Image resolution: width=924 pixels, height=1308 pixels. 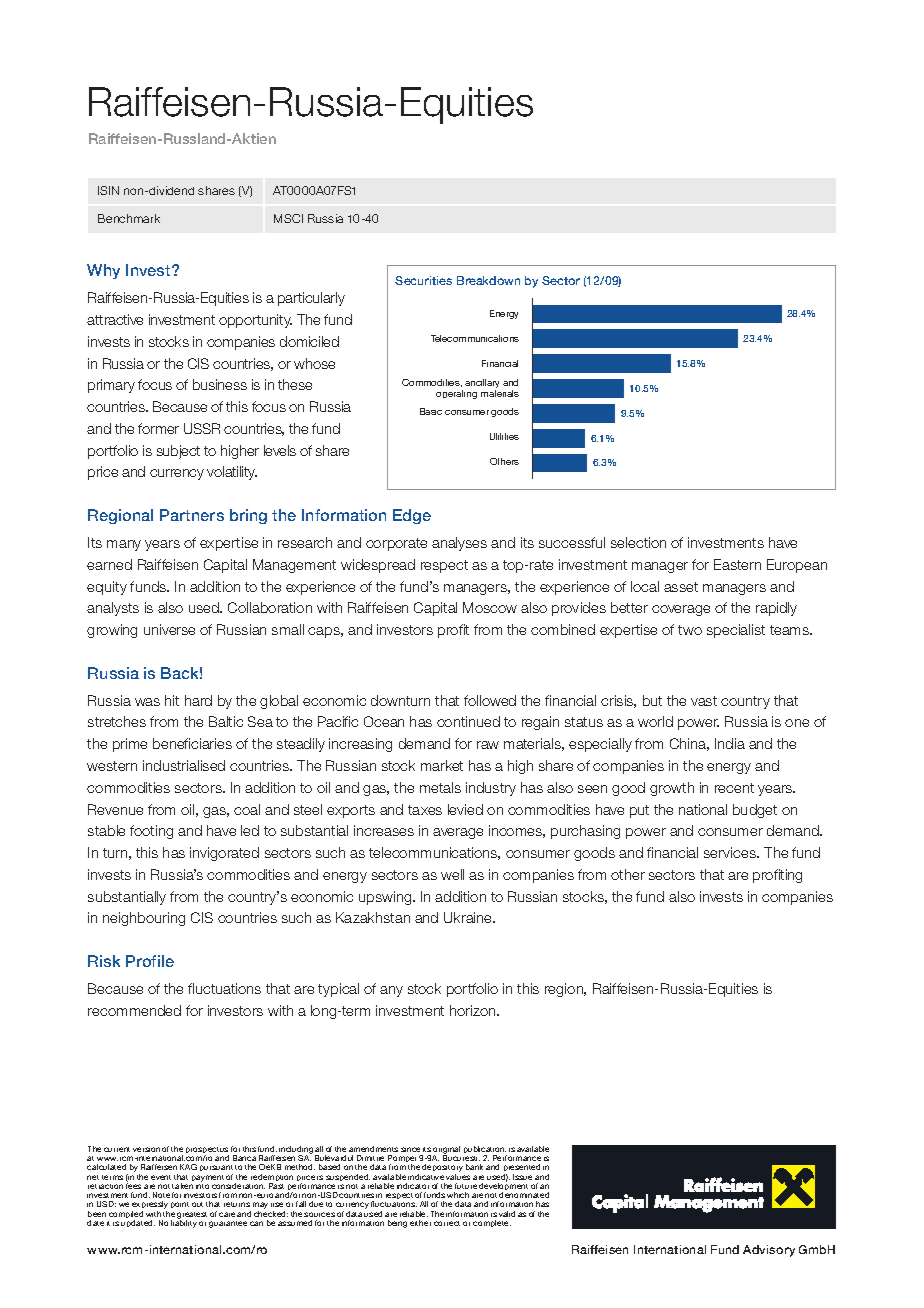 I want to click on liability, so click(x=184, y=1223).
